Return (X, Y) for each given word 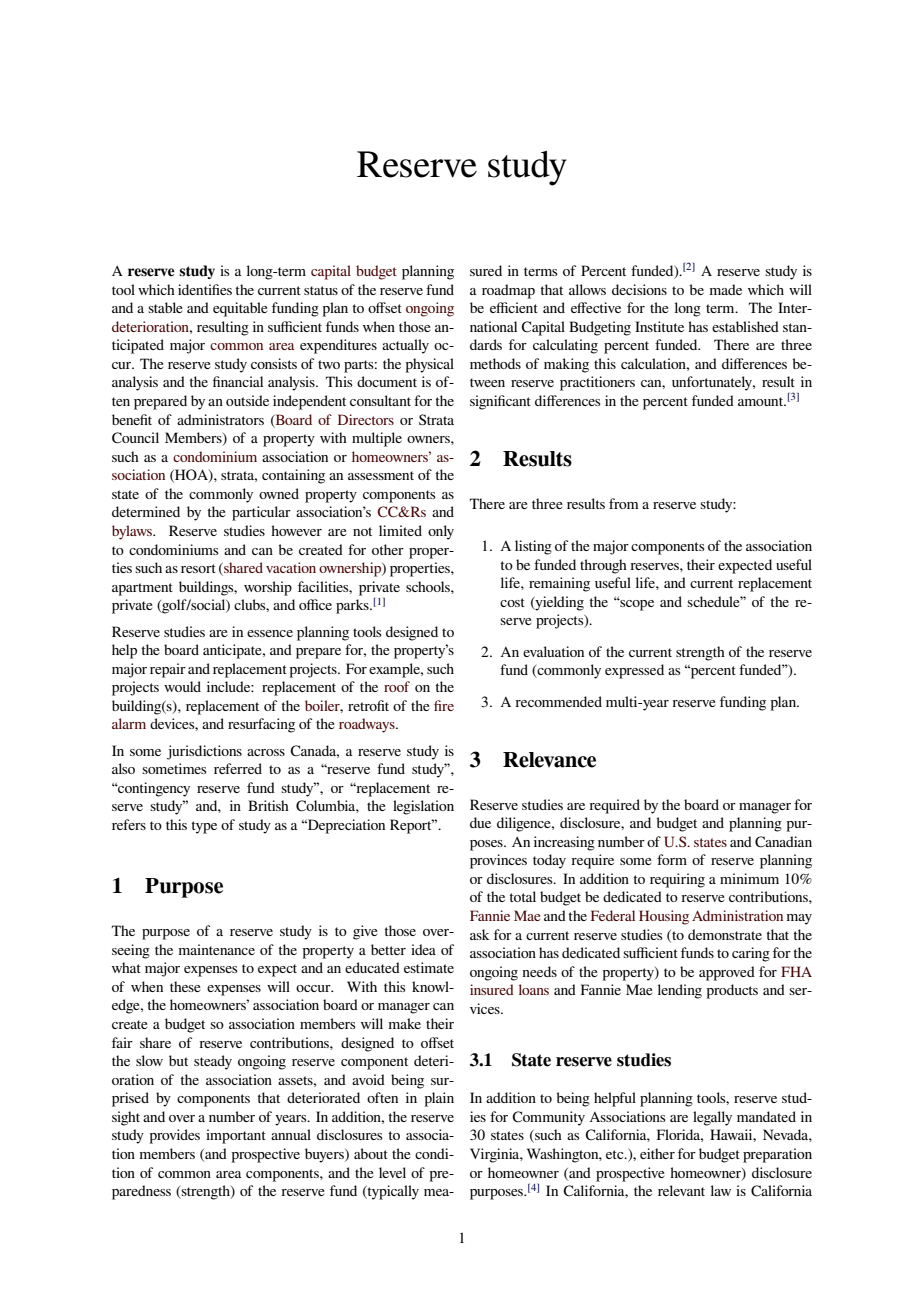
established (745, 326)
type (204, 827)
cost (512, 602)
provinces (498, 861)
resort (198, 568)
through (603, 566)
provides (175, 1136)
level (392, 1172)
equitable (240, 309)
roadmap (508, 291)
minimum (749, 878)
